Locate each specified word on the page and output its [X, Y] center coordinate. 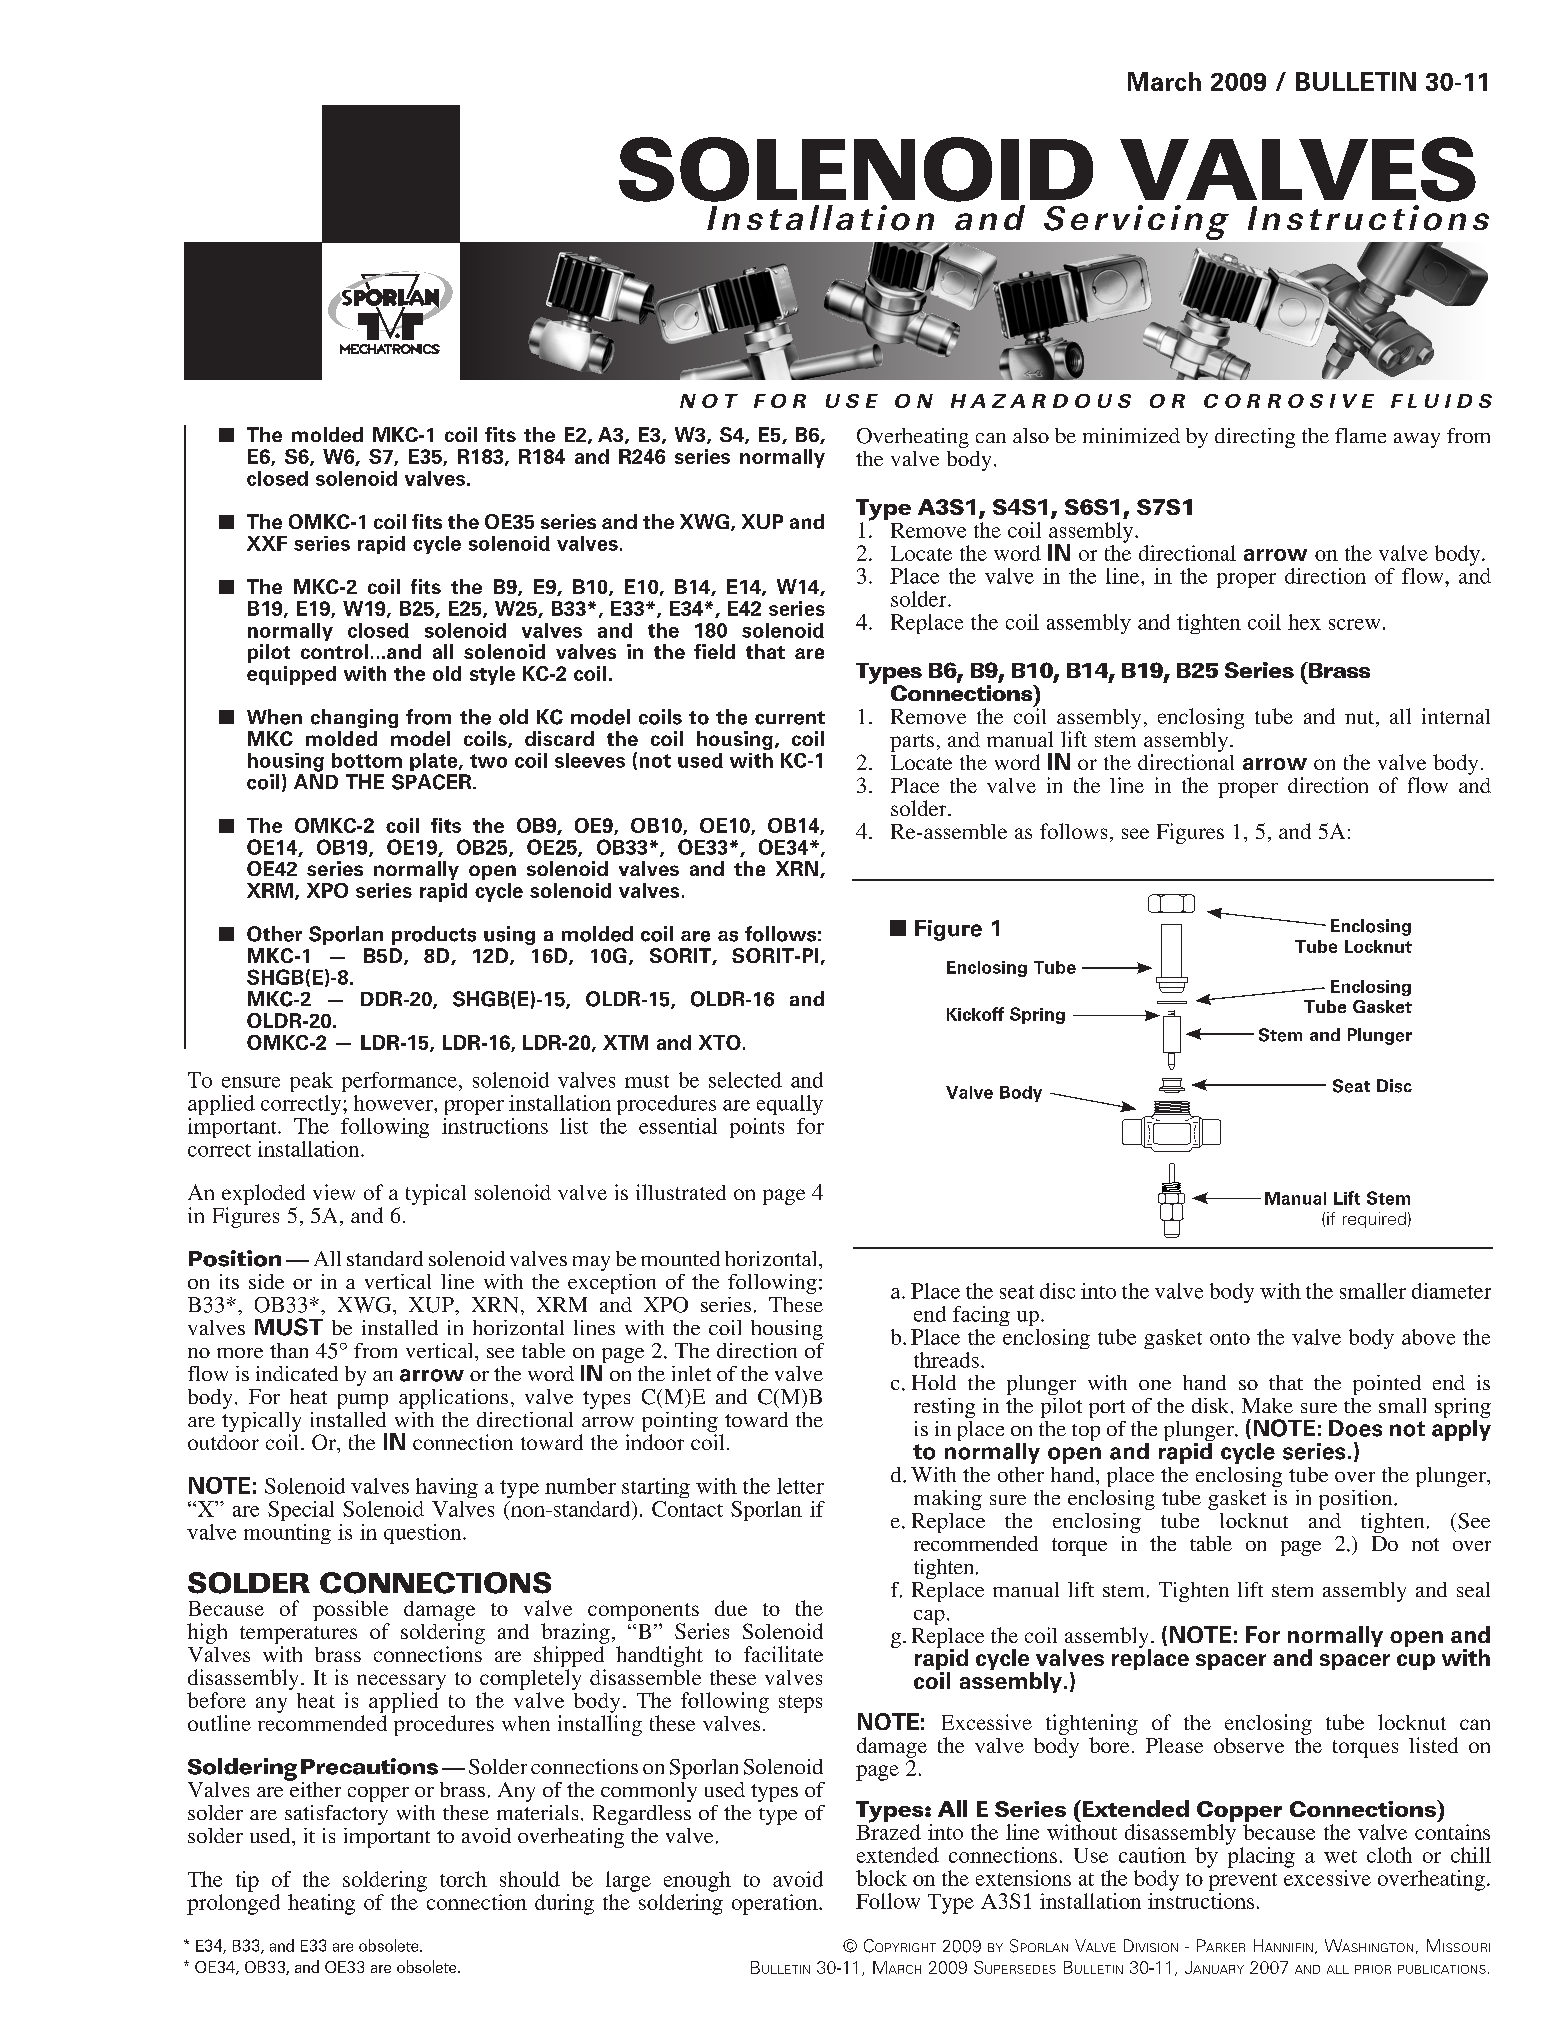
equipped [291, 675]
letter [800, 1486]
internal [1456, 716]
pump [363, 1401]
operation [776, 1904]
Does [1355, 1428]
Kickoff [975, 1014]
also [1031, 435]
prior [1373, 1969]
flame [1360, 435]
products [434, 935]
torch [463, 1879]
